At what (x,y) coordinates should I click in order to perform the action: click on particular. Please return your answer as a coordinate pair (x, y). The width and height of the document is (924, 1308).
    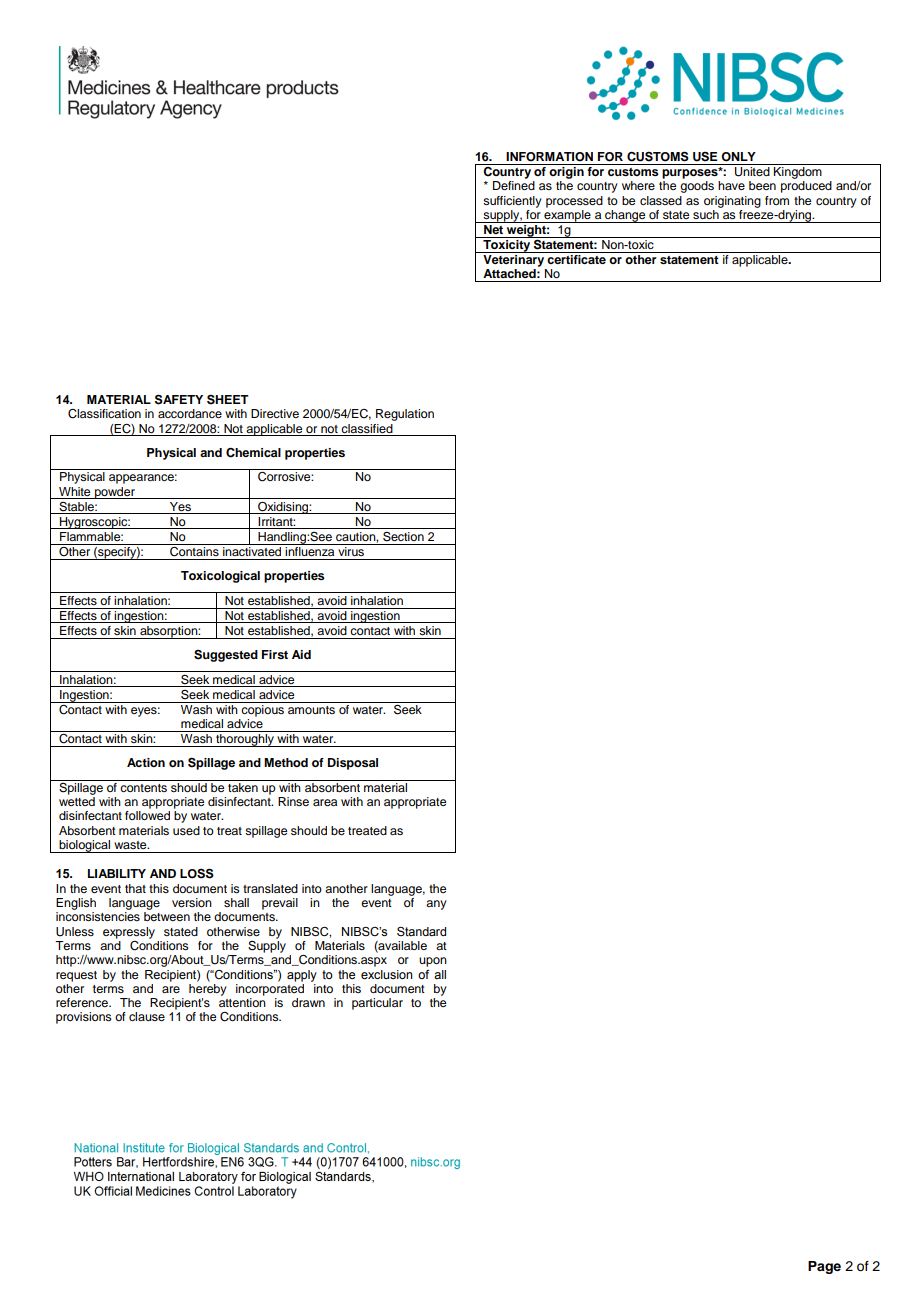
    Looking at the image, I should click on (377, 1004).
